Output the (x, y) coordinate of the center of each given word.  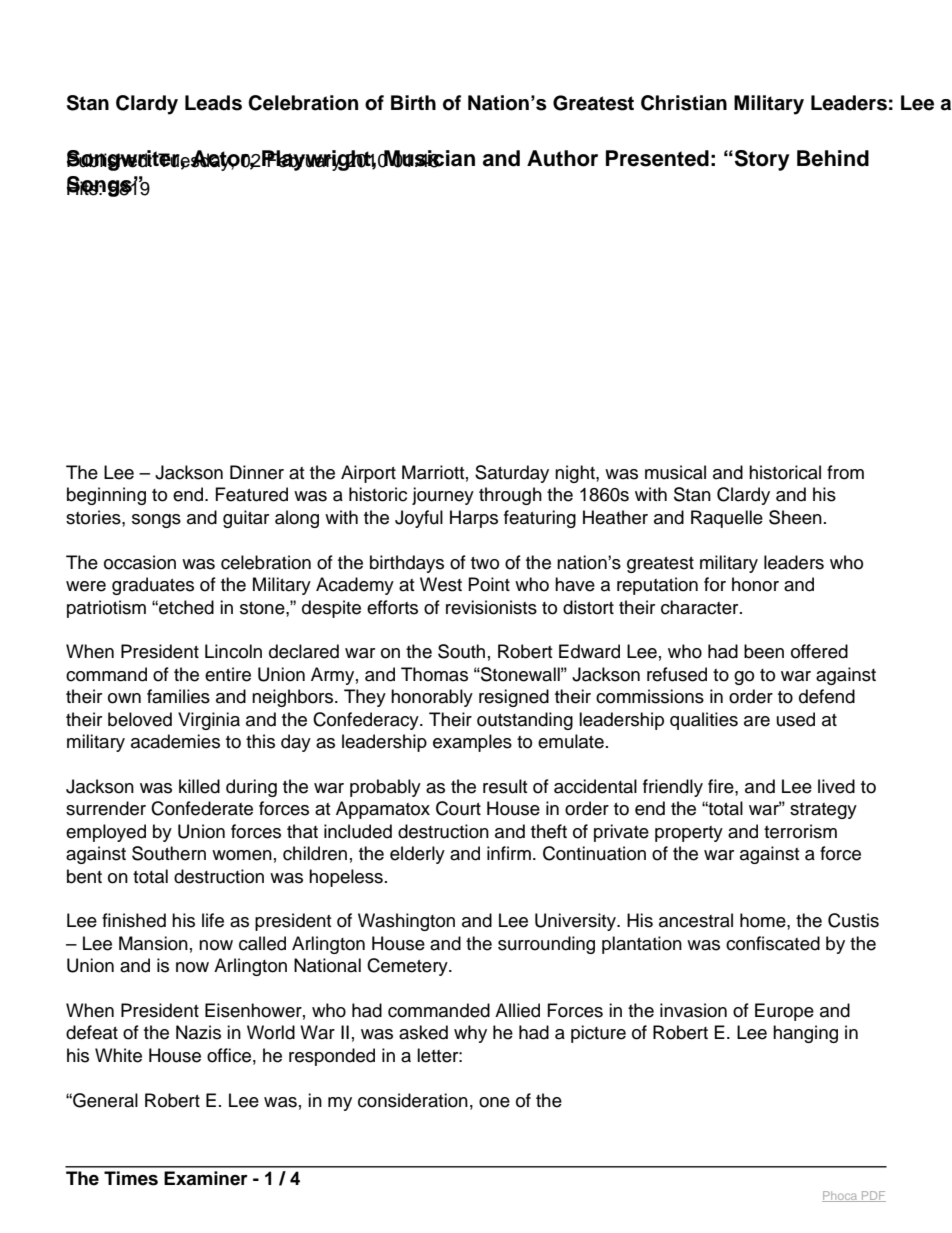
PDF (873, 1196)
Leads (213, 103)
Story (762, 160)
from (845, 472)
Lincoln (233, 651)
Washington (406, 922)
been (764, 651)
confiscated (773, 943)
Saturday (512, 474)
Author (562, 158)
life (213, 920)
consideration (413, 1100)
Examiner (206, 1178)
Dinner (257, 472)
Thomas (434, 674)
